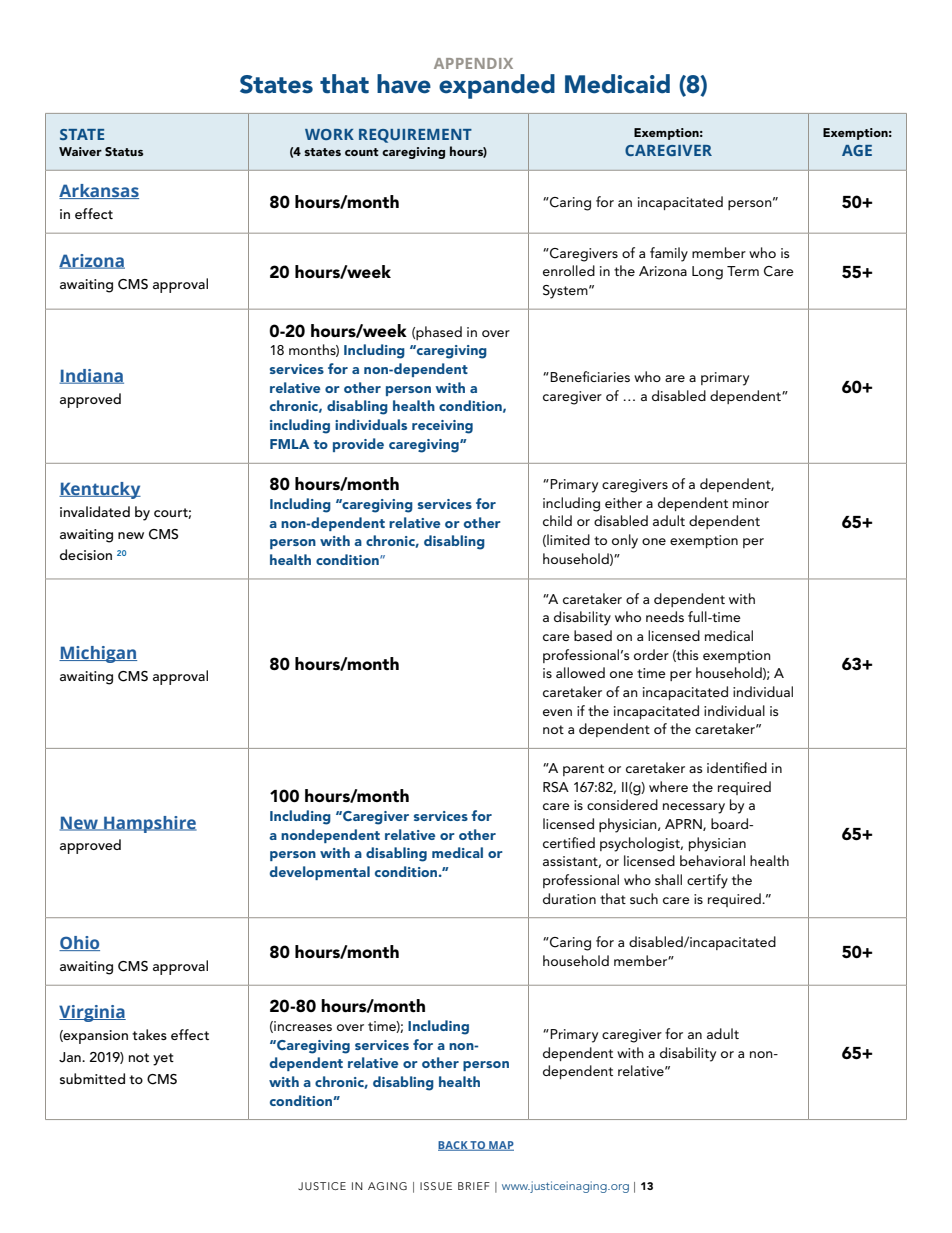 The height and width of the page is (1233, 952). I want to click on minor, so click(751, 503).
